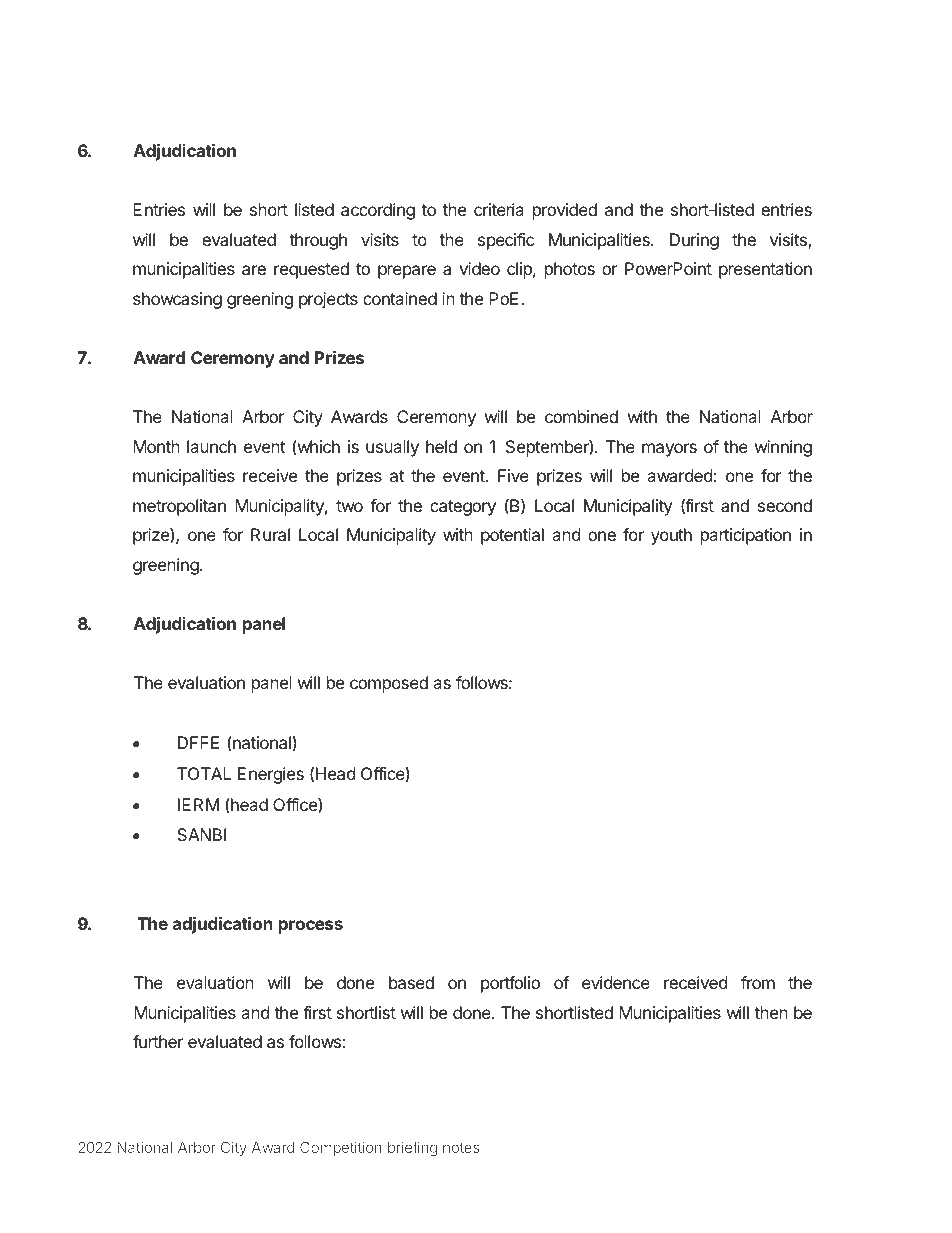 This screenshot has width=952, height=1233. What do you see at coordinates (341, 1148) in the screenshot?
I see `Competition` at bounding box center [341, 1148].
